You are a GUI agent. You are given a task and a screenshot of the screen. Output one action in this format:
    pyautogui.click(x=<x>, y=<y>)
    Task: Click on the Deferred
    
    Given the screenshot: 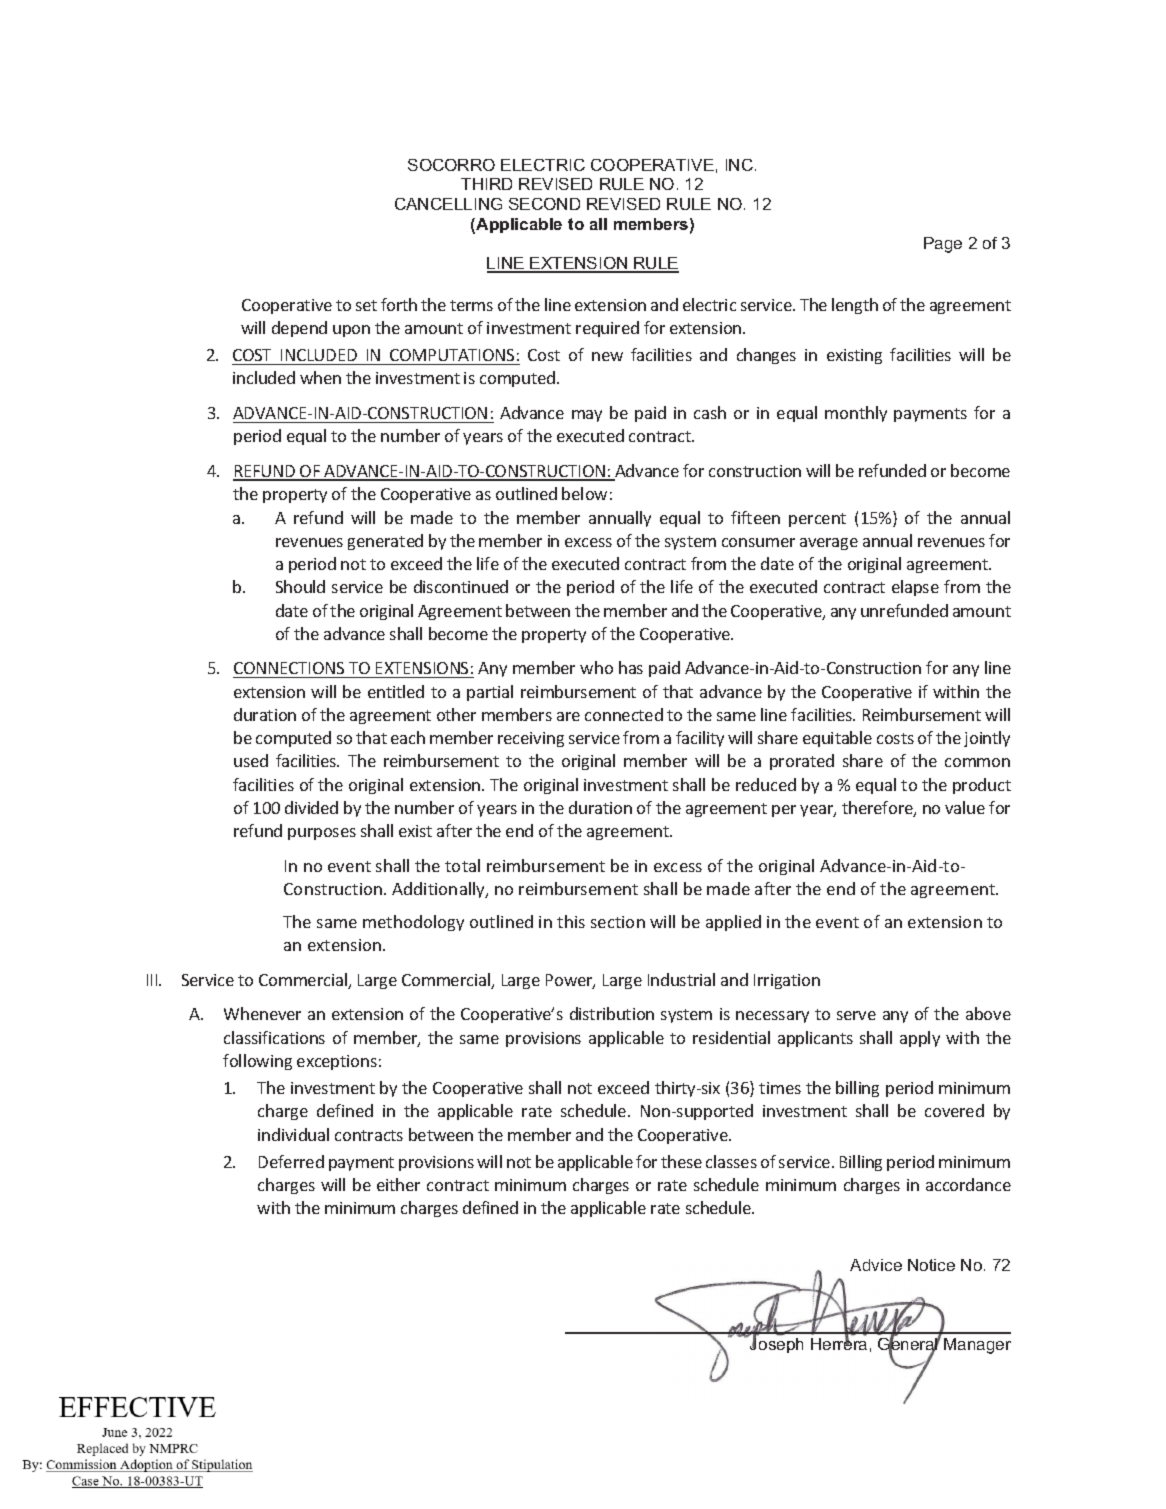 What is the action you would take?
    pyautogui.click(x=291, y=1161)
